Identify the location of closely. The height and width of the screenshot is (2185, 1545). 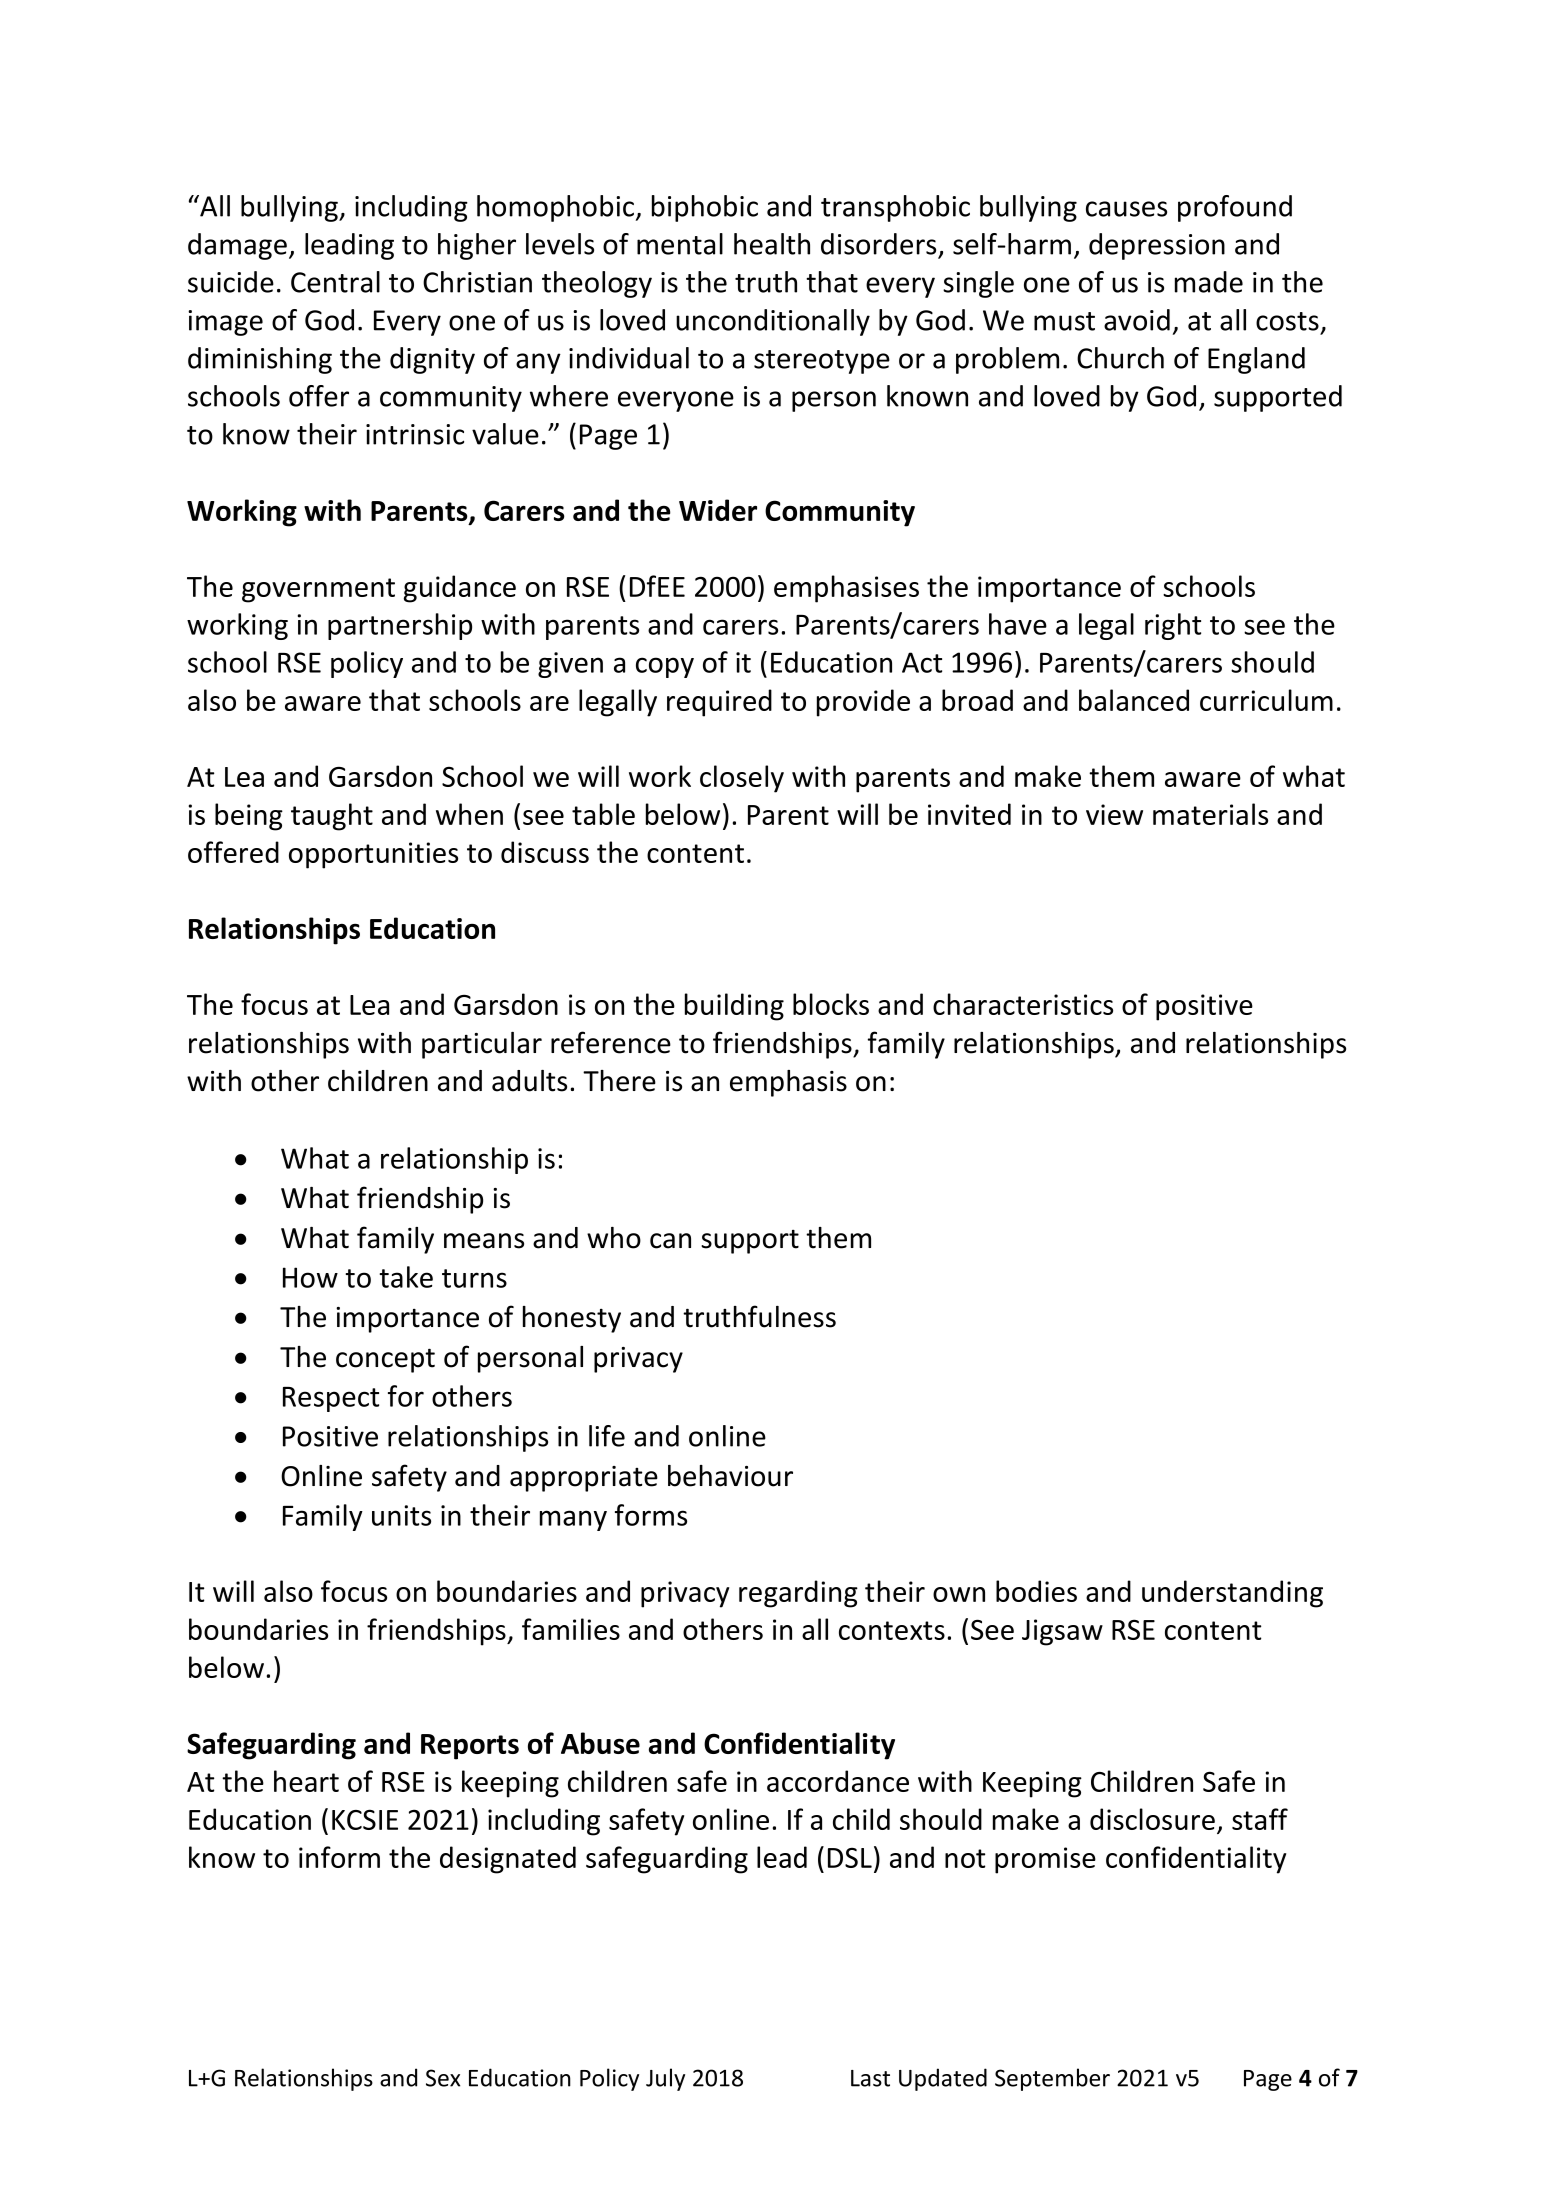
(742, 779).
